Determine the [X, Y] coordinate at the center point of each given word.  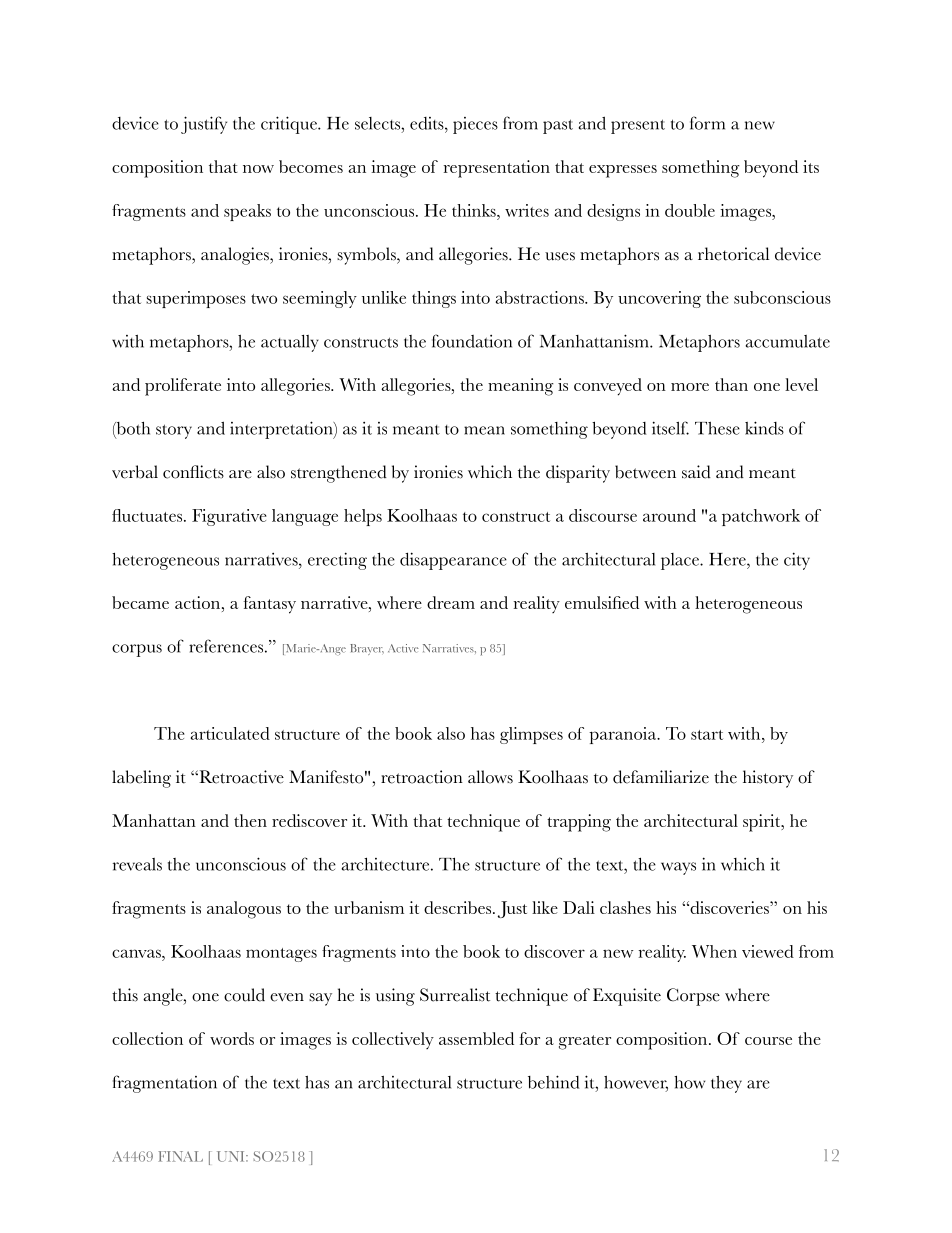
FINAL [180, 1156]
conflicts [193, 472]
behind [553, 1082]
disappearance [453, 561]
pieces [475, 125]
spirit [763, 823]
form [707, 123]
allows [490, 777]
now [258, 169]
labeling [141, 779]
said [696, 472]
